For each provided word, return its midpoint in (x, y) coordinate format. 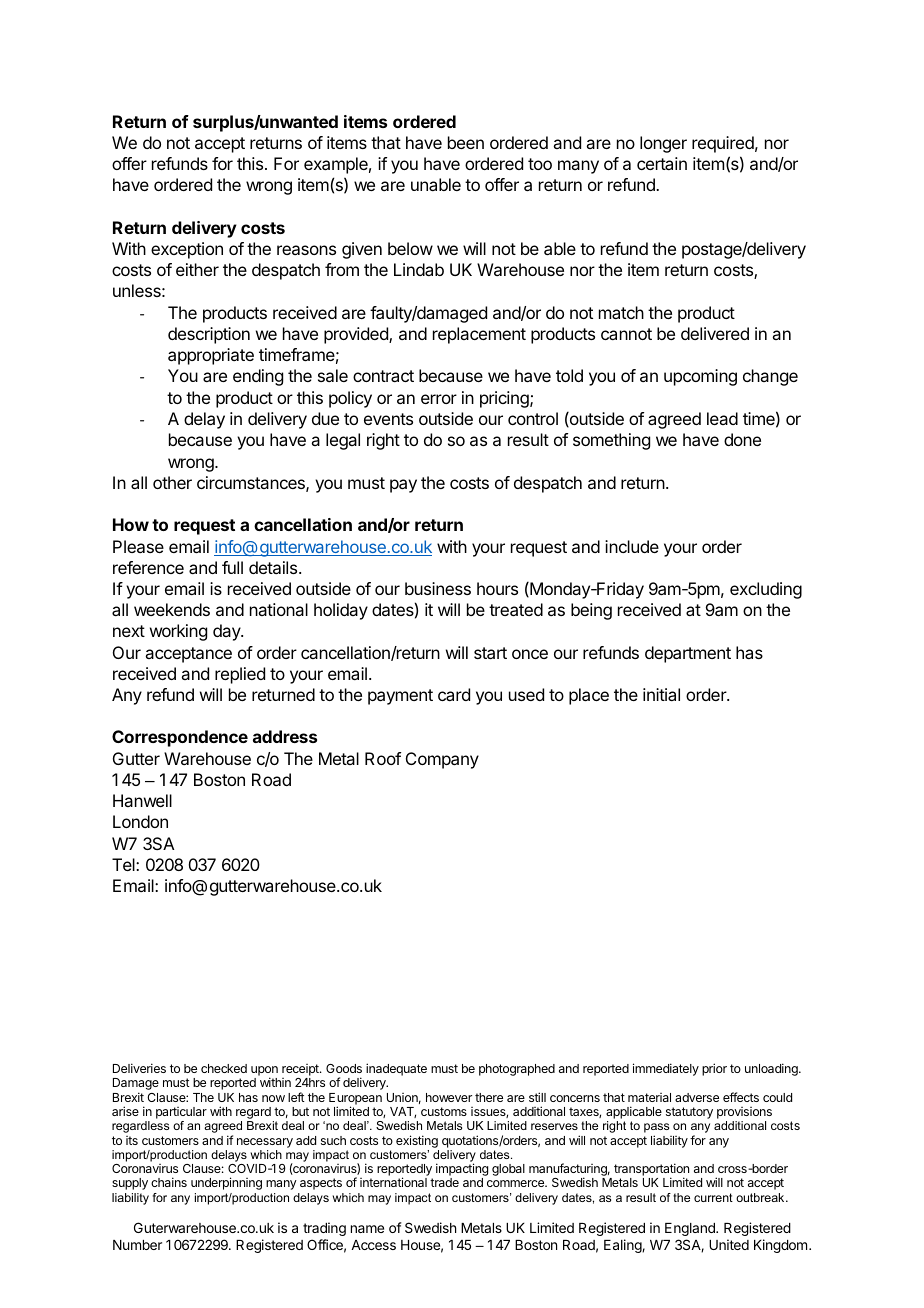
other (172, 482)
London (140, 821)
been (466, 142)
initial (661, 694)
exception (187, 250)
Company (442, 760)
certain (662, 163)
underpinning (226, 1183)
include (632, 546)
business (438, 588)
